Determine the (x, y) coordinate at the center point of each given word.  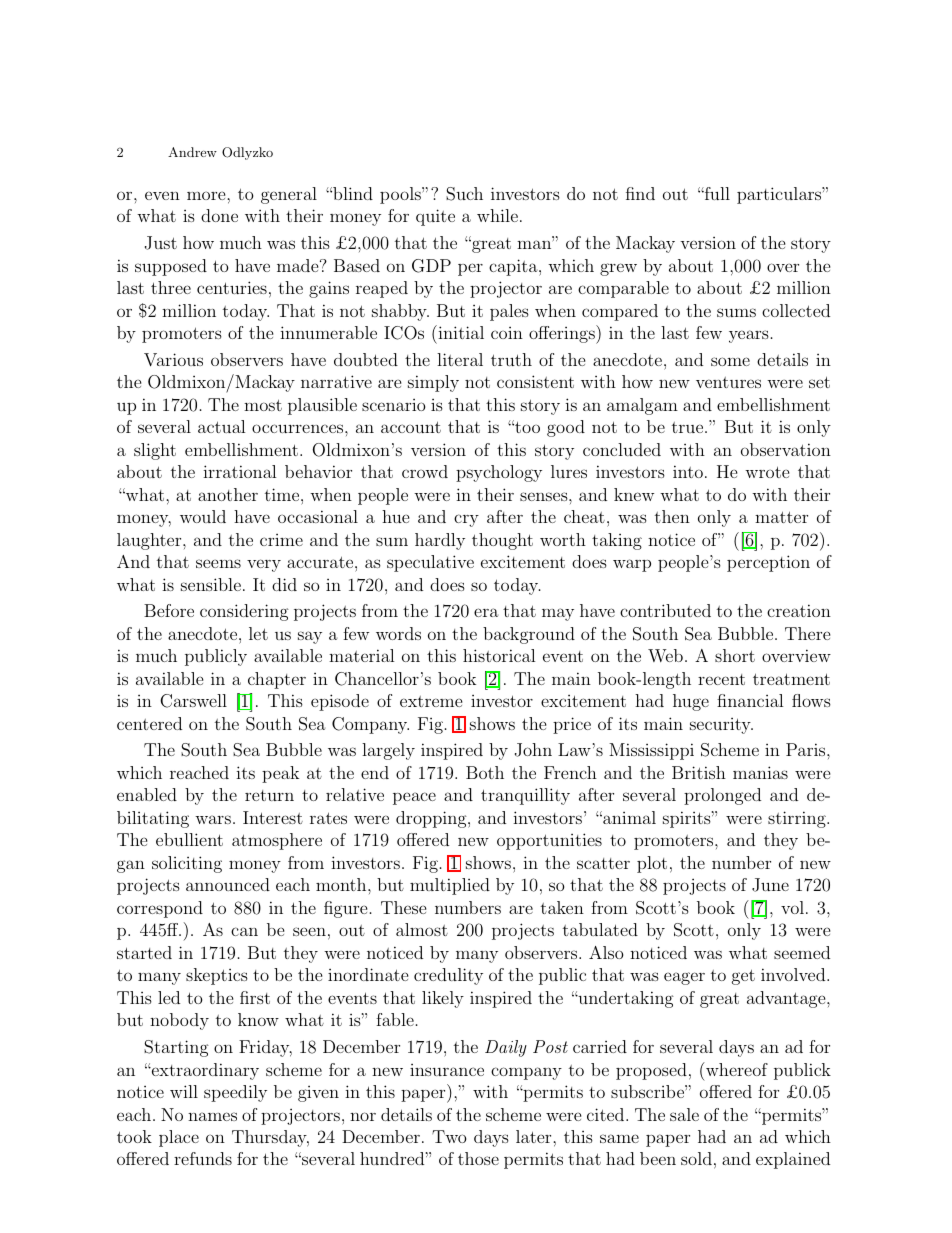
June (770, 885)
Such (464, 194)
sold (696, 1158)
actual (222, 426)
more (207, 195)
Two (449, 1136)
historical (499, 655)
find (640, 193)
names (212, 1116)
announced (228, 884)
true (689, 427)
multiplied (450, 886)
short (735, 655)
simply (433, 383)
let (258, 633)
